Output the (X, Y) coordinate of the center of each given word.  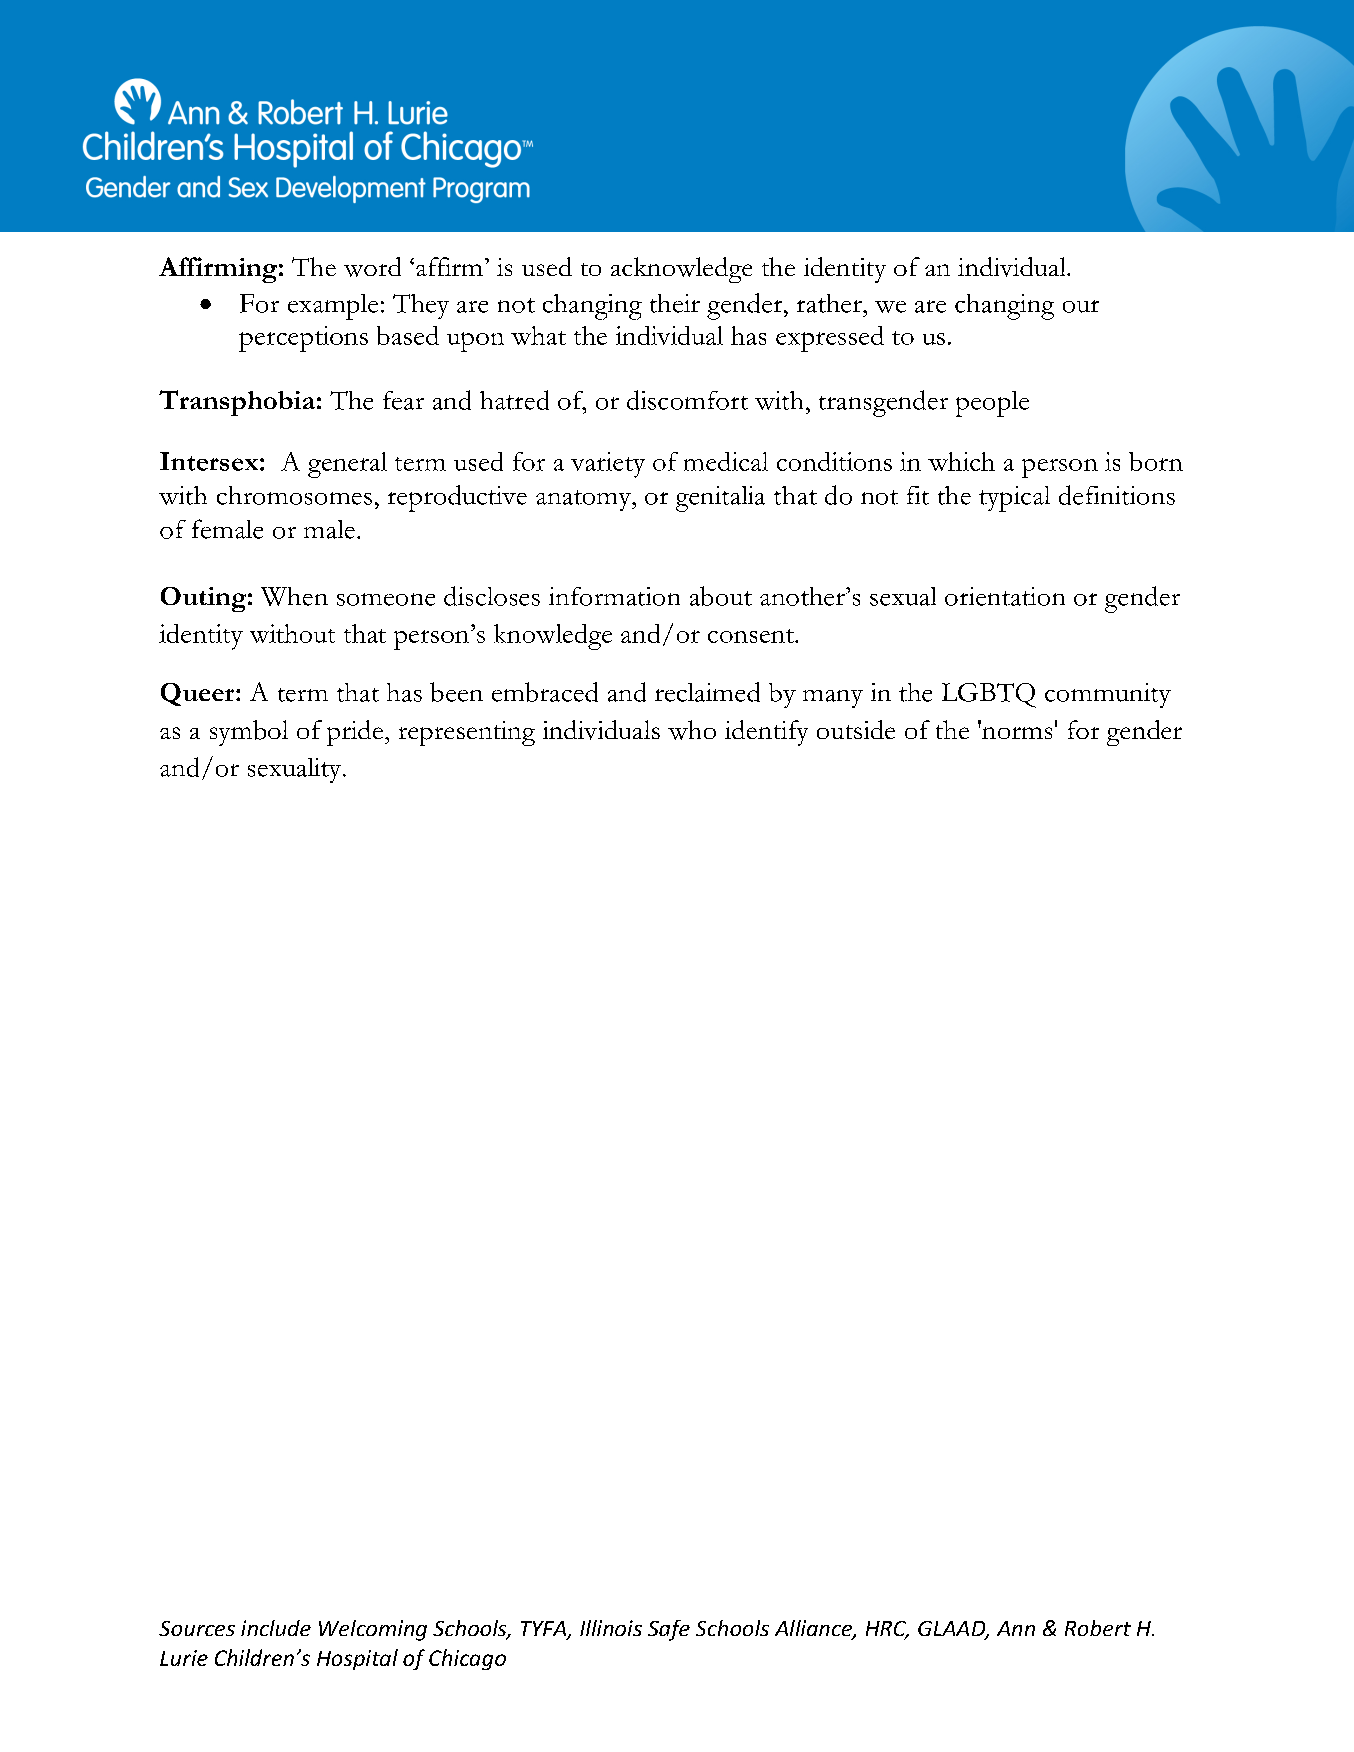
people (992, 404)
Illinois (611, 1628)
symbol (249, 733)
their (675, 303)
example (333, 307)
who (692, 730)
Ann (1016, 1628)
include (276, 1628)
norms (1017, 733)
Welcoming (373, 1630)
